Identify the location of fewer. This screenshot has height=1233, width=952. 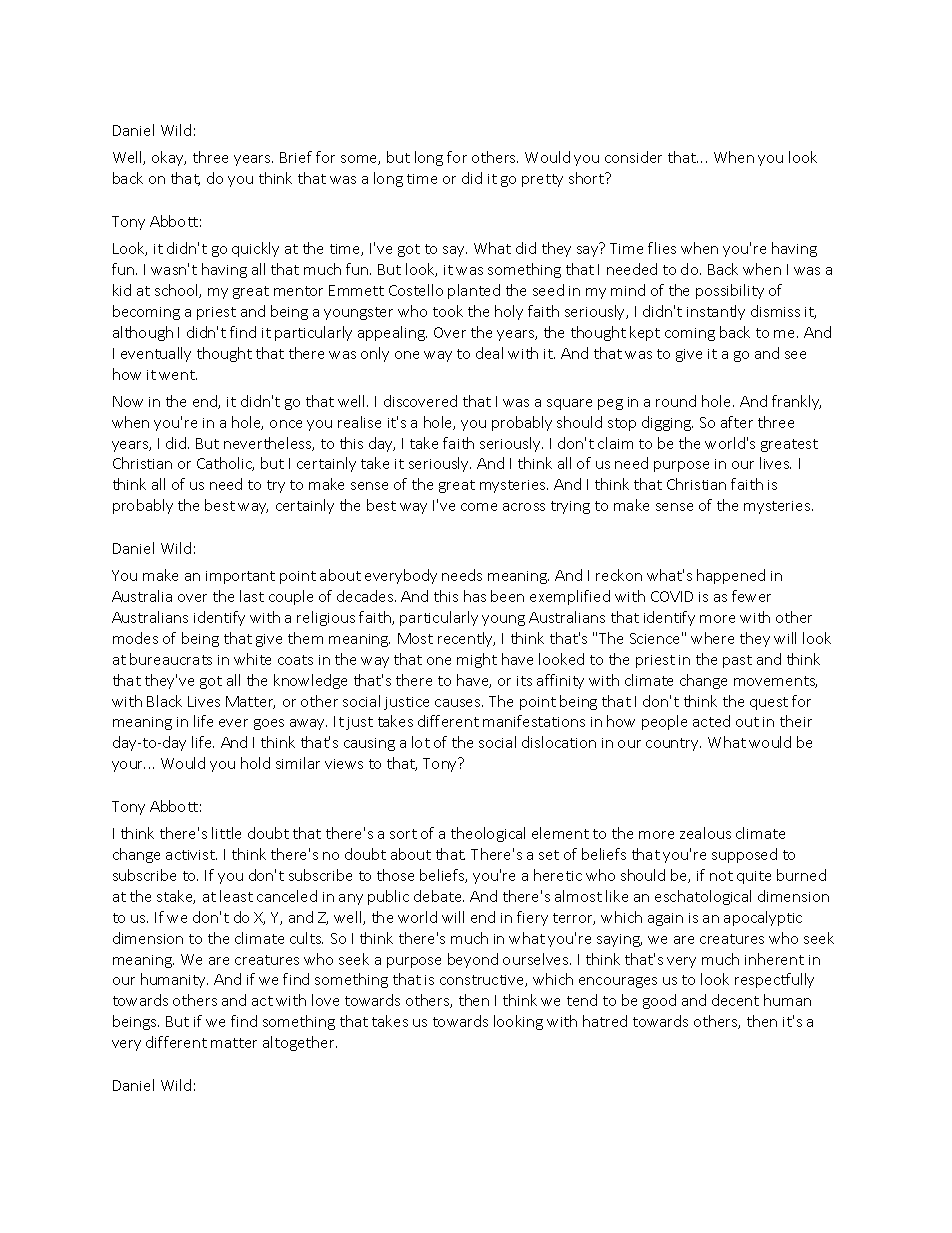
(751, 596).
